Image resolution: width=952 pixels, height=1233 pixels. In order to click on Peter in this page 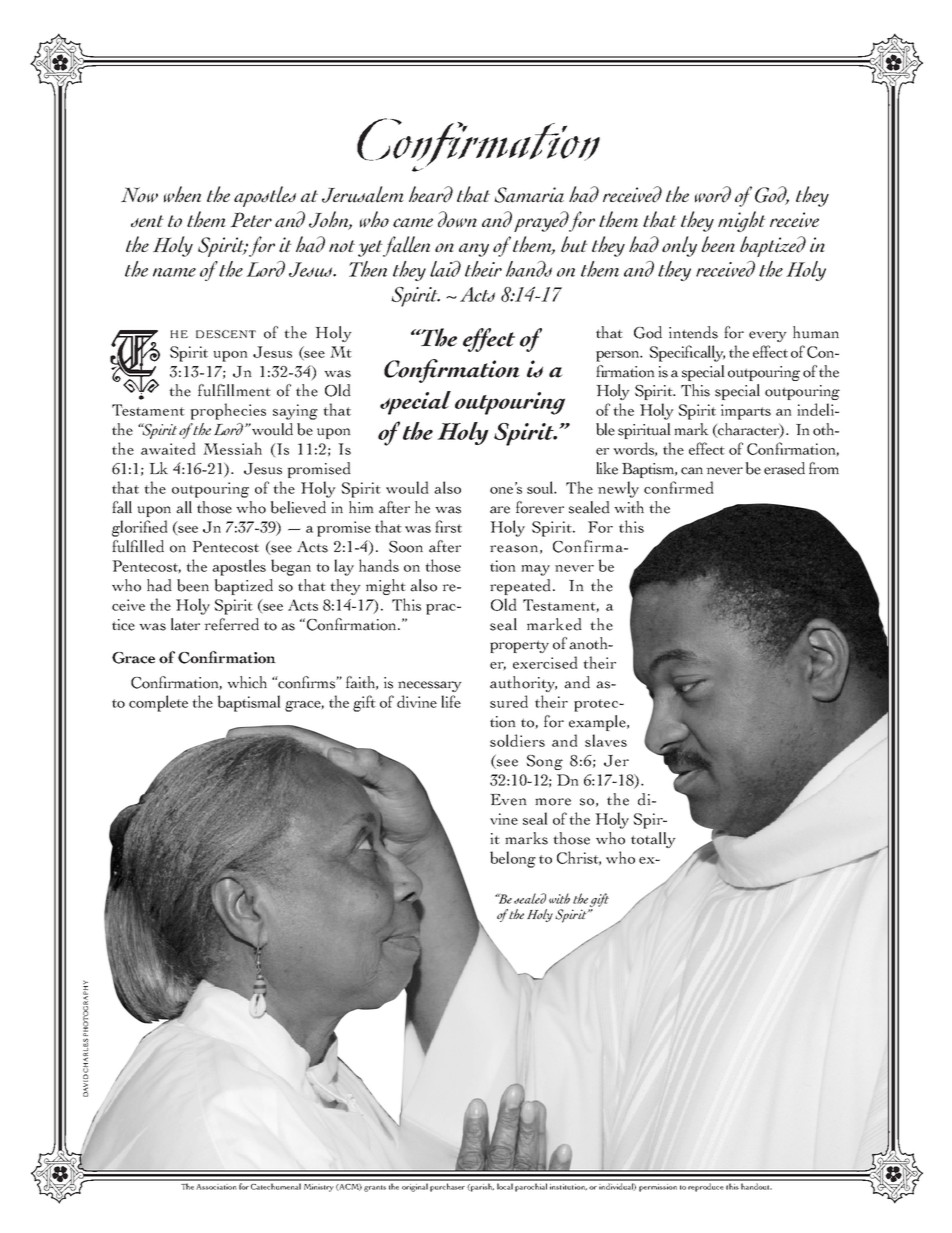, I will do `click(251, 219)`.
